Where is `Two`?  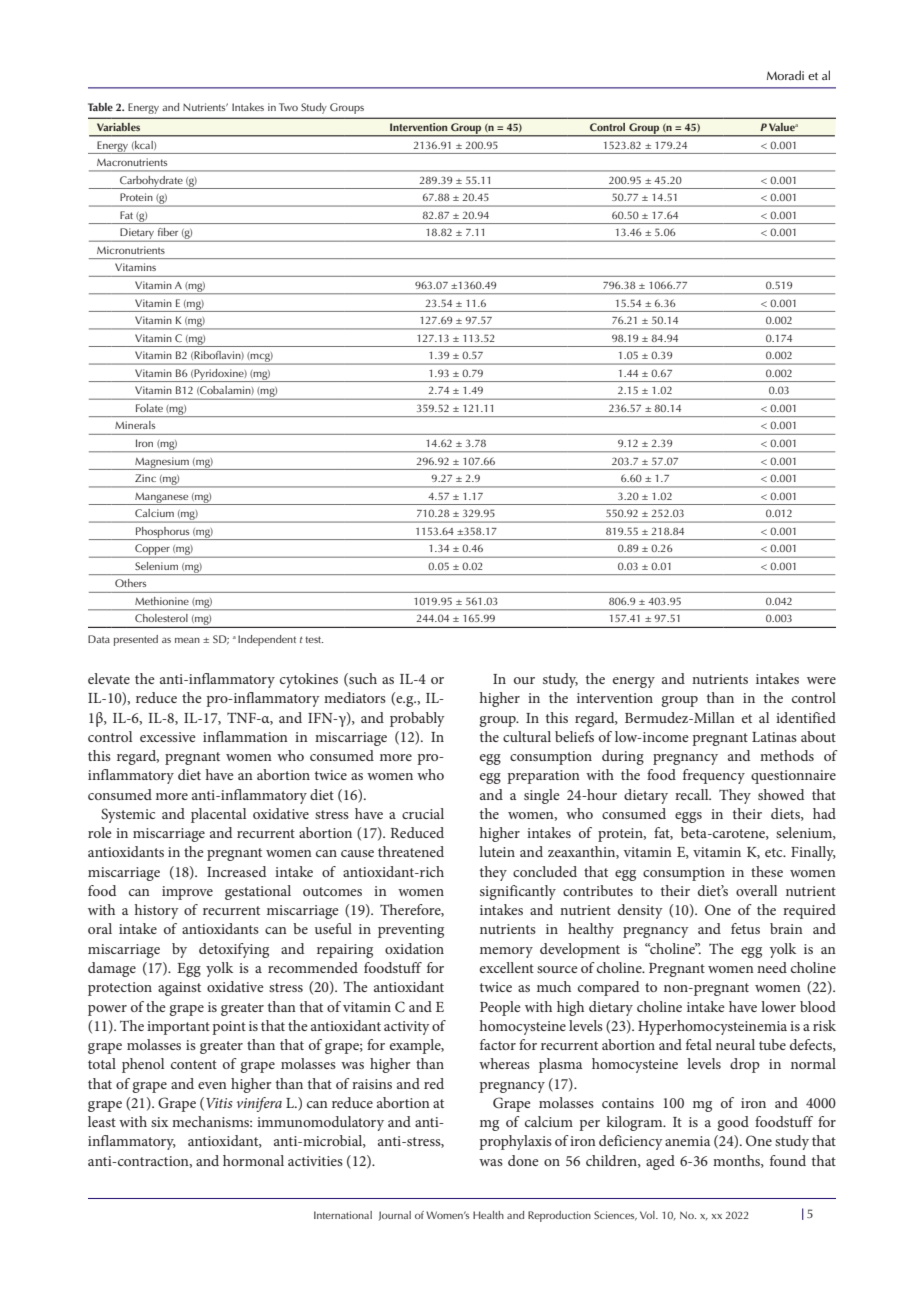
Two is located at coordinates (288, 107).
